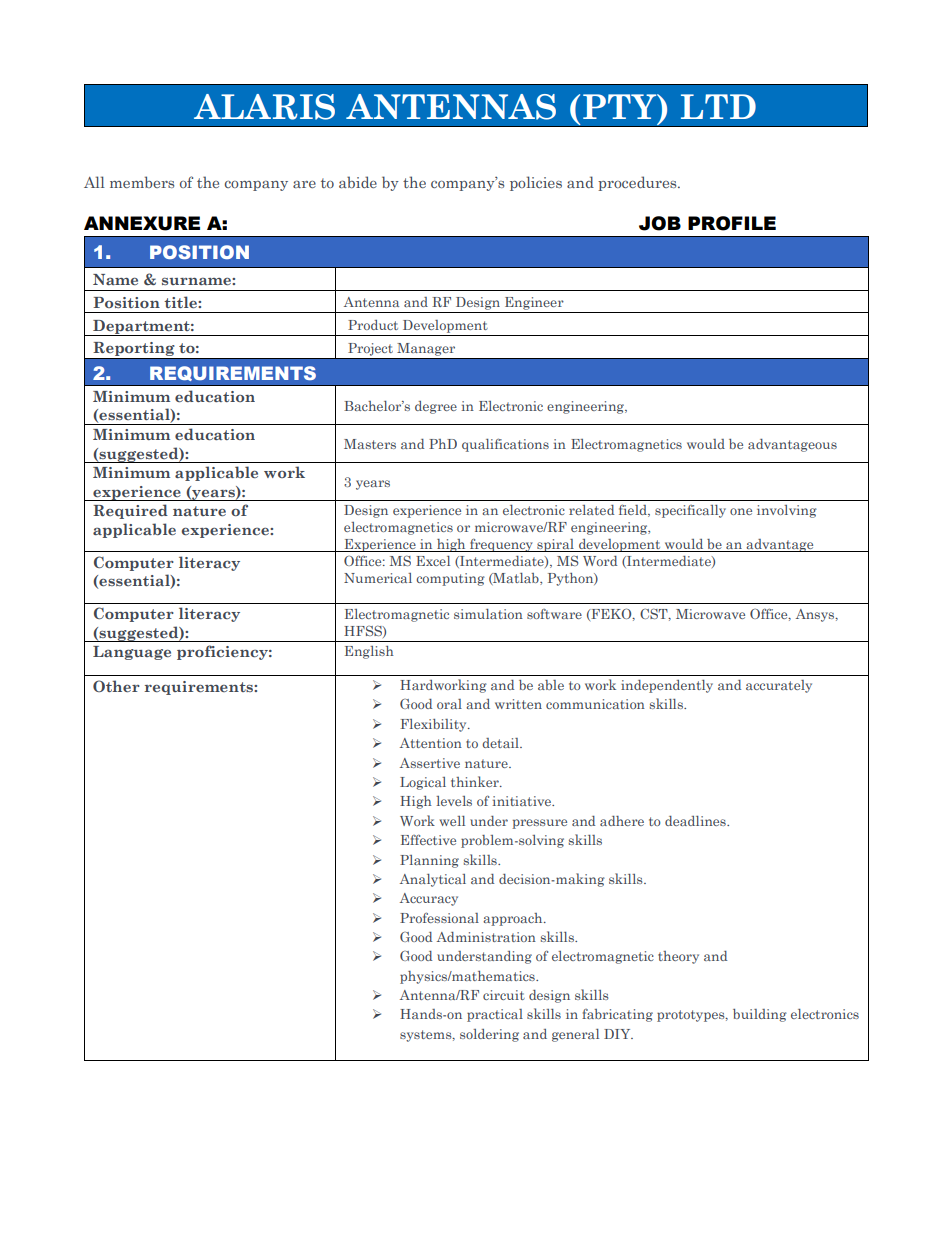 The width and height of the screenshot is (952, 1233). I want to click on building, so click(760, 1015).
